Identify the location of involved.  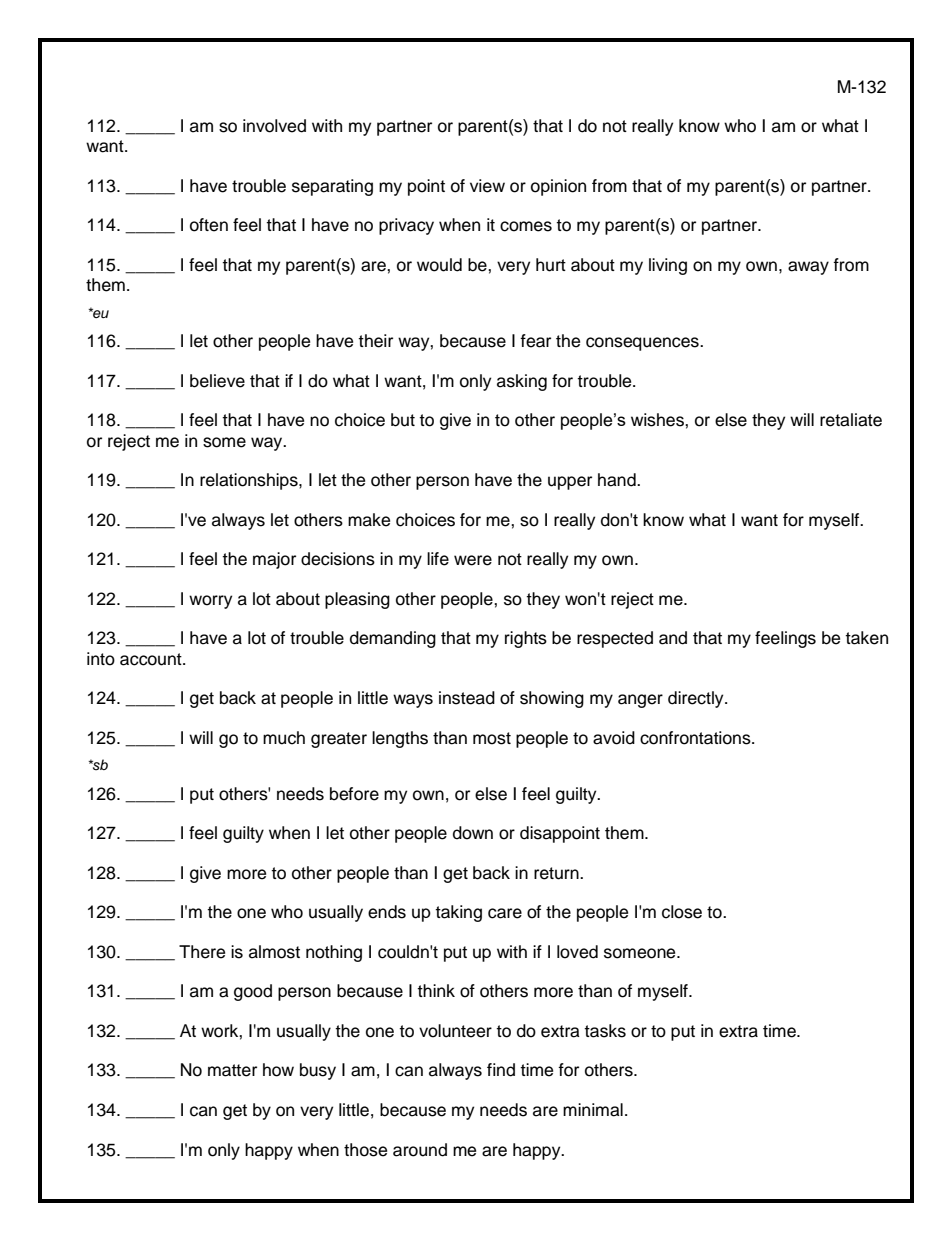
(274, 126).
